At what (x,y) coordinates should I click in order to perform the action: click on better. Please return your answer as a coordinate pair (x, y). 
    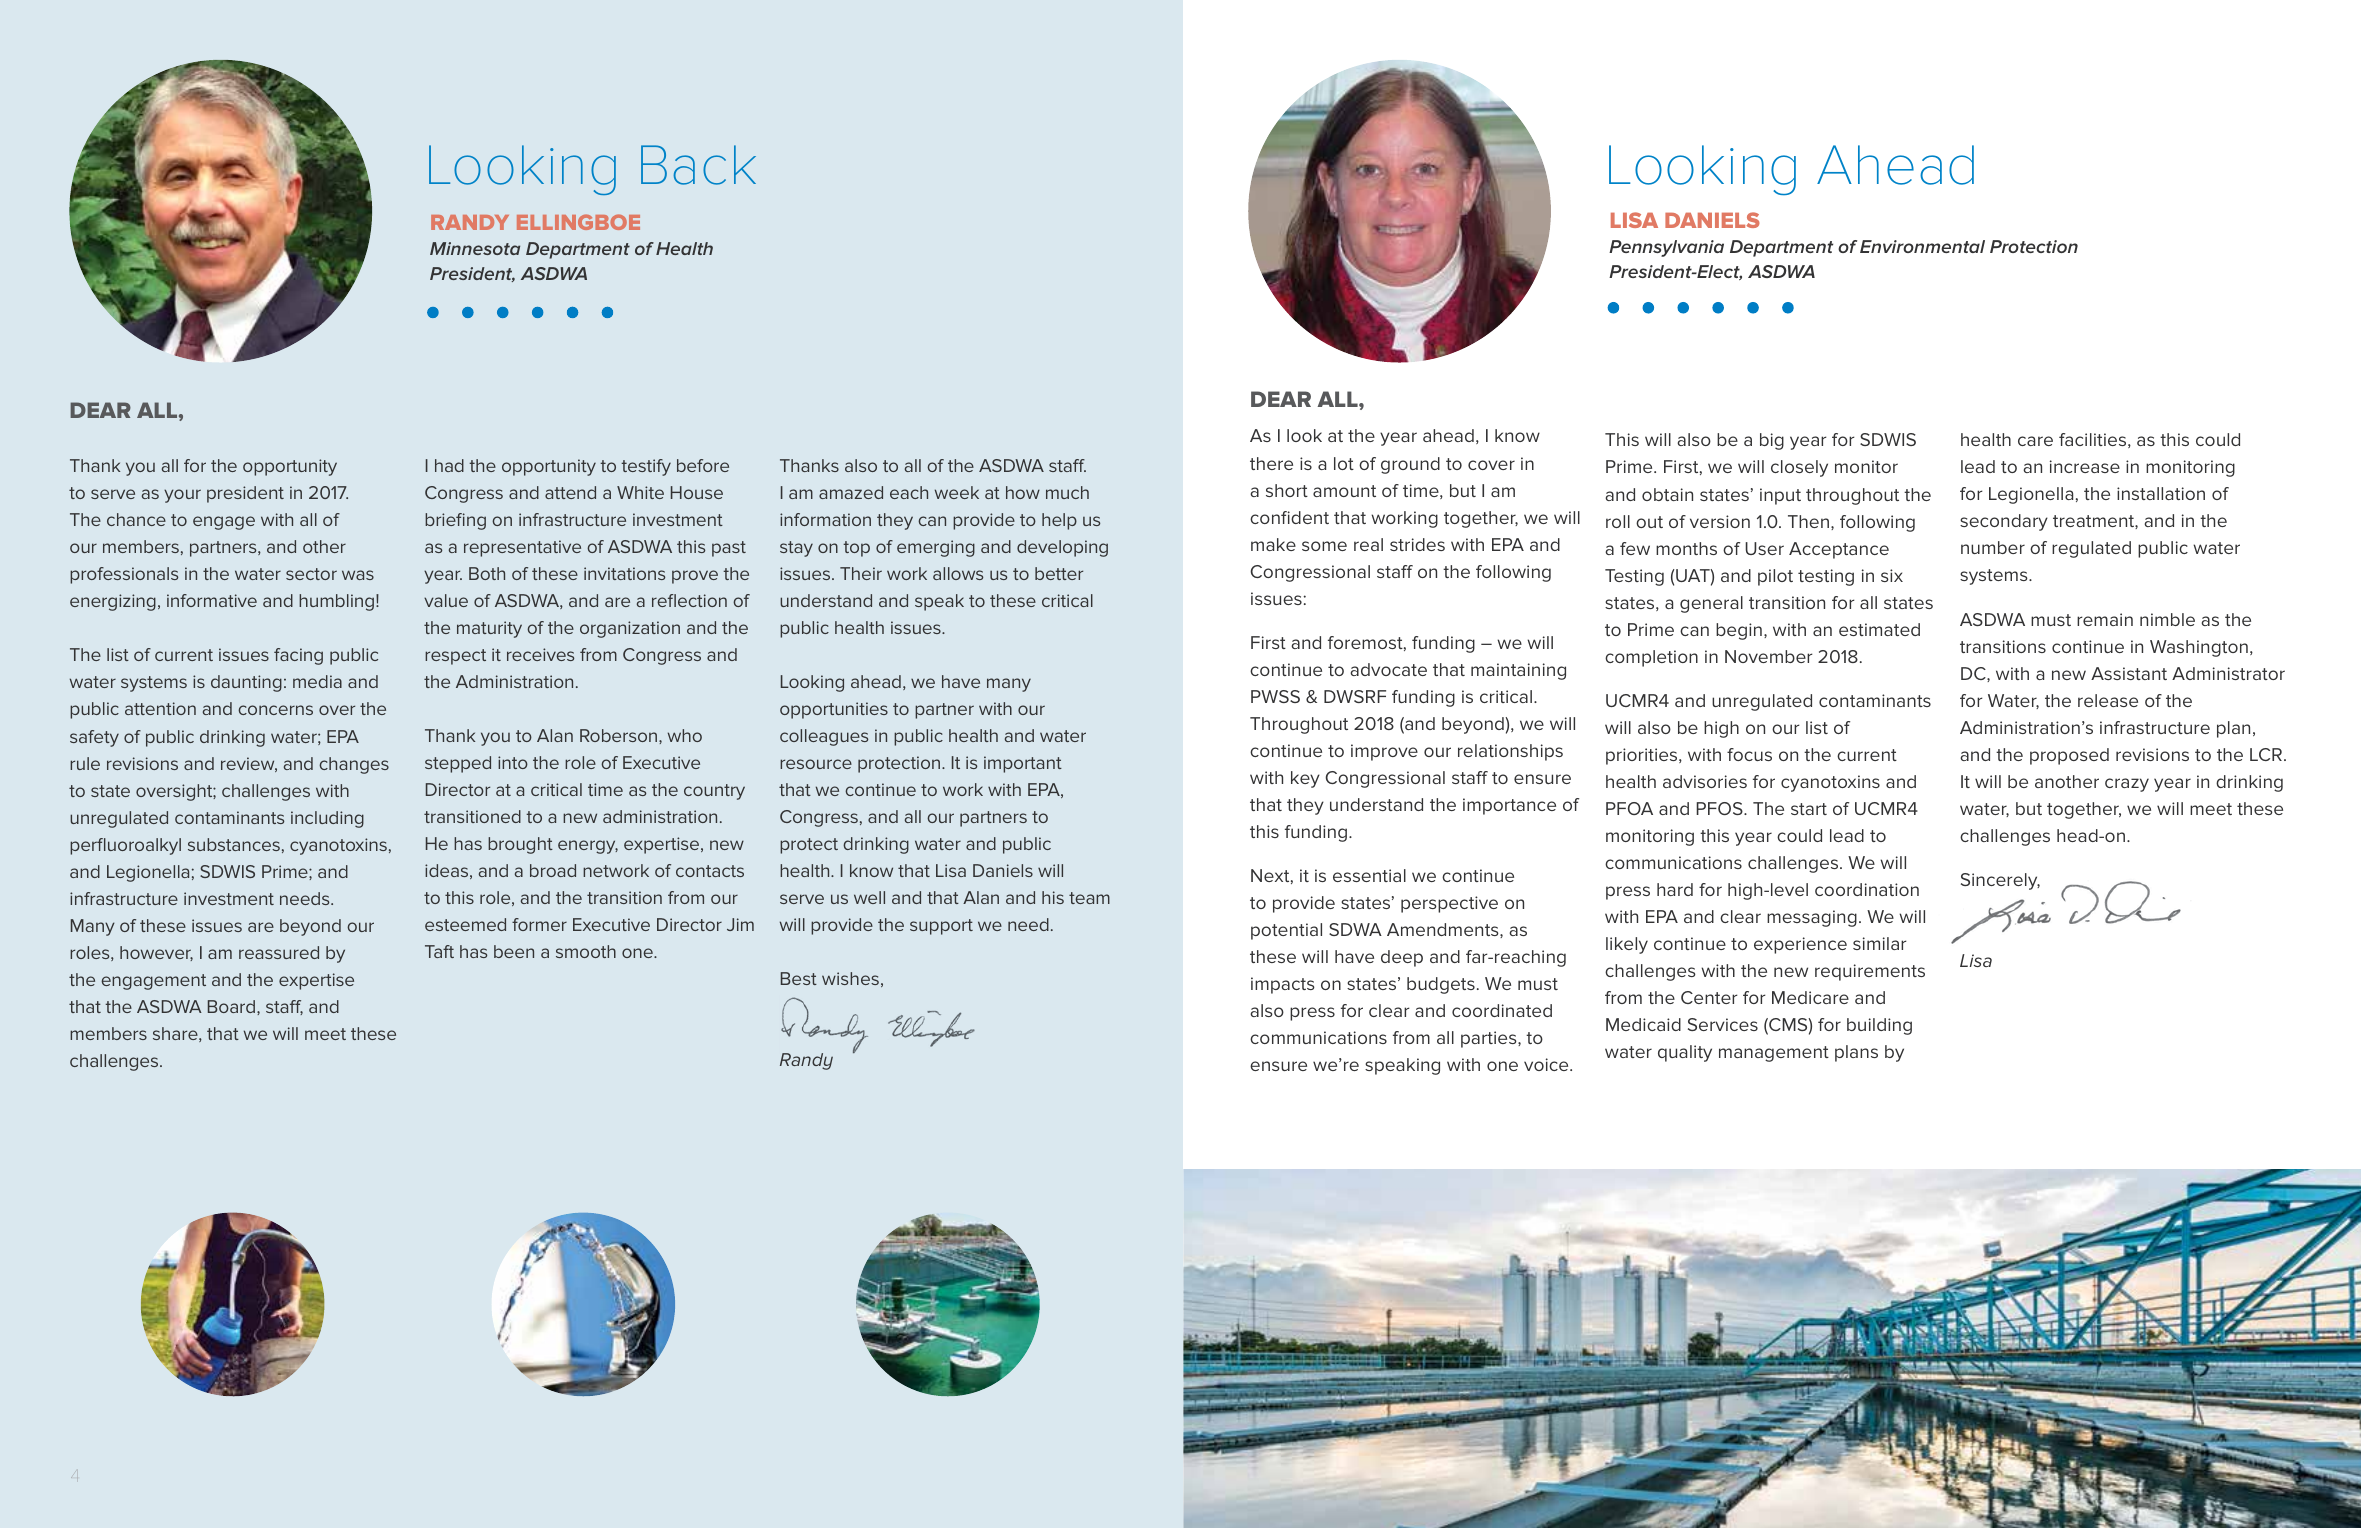
    Looking at the image, I should click on (1059, 573).
